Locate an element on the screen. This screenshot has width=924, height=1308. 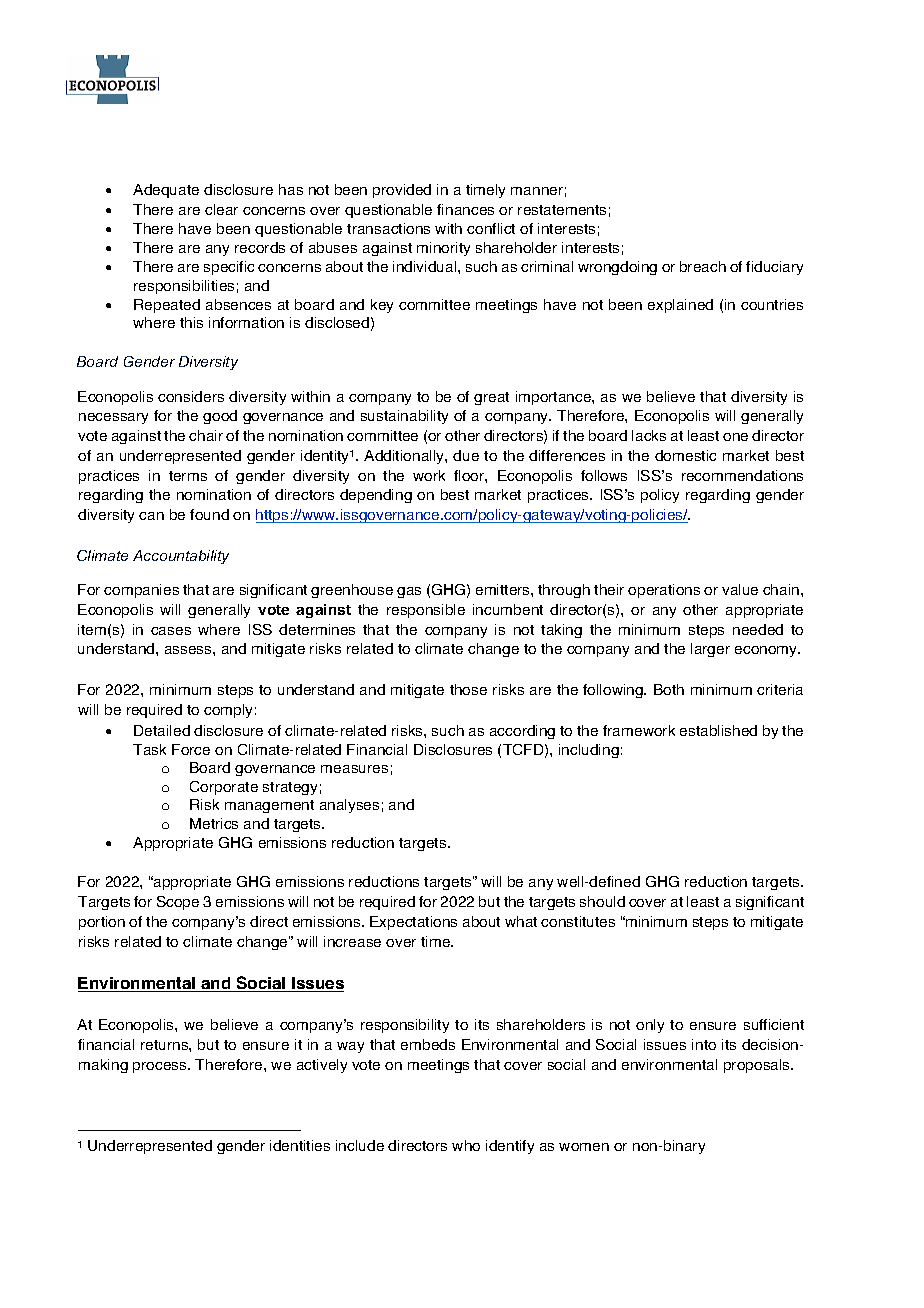
proposals is located at coordinates (758, 1066).
